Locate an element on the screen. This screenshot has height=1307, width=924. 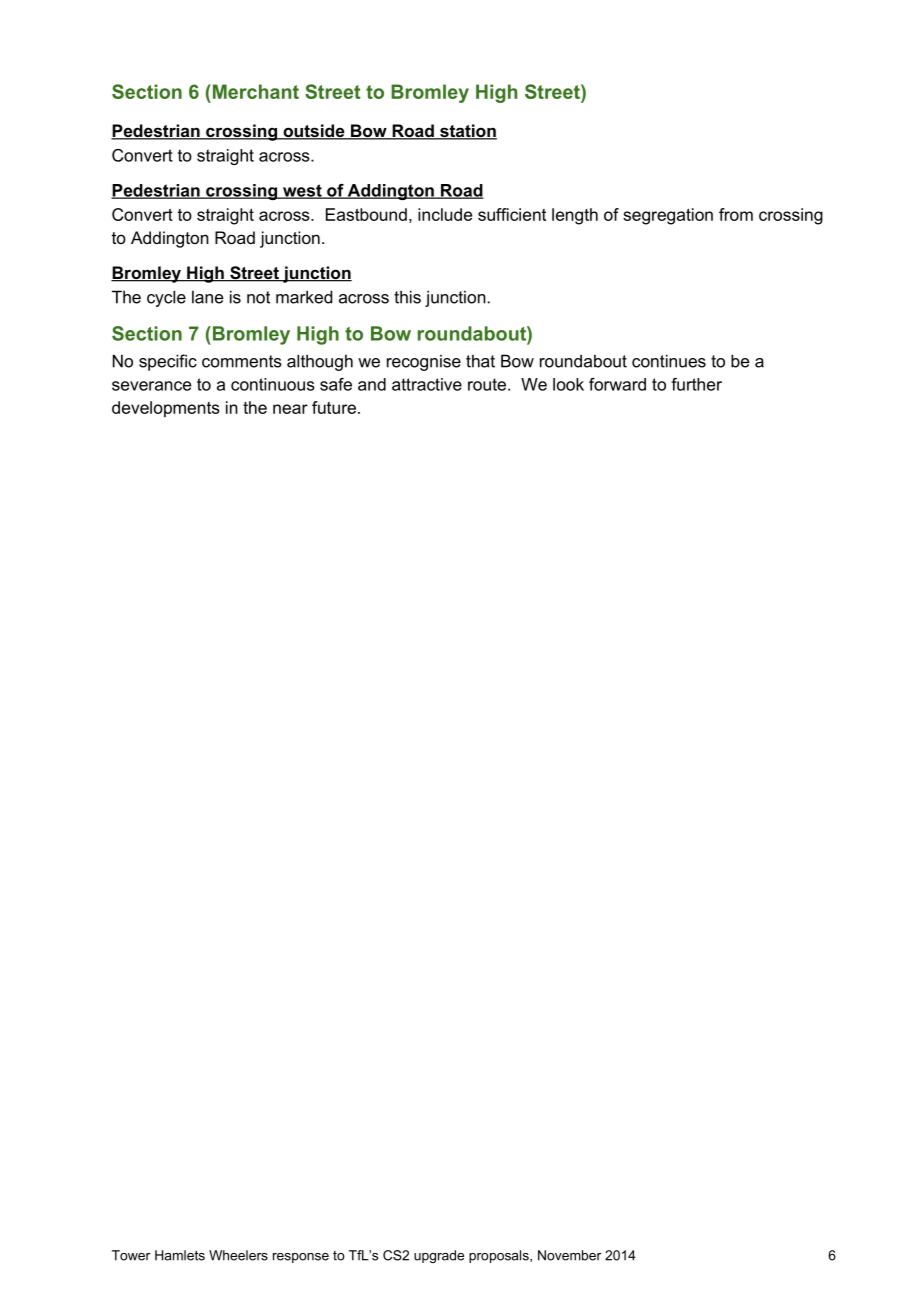
future is located at coordinates (334, 407).
